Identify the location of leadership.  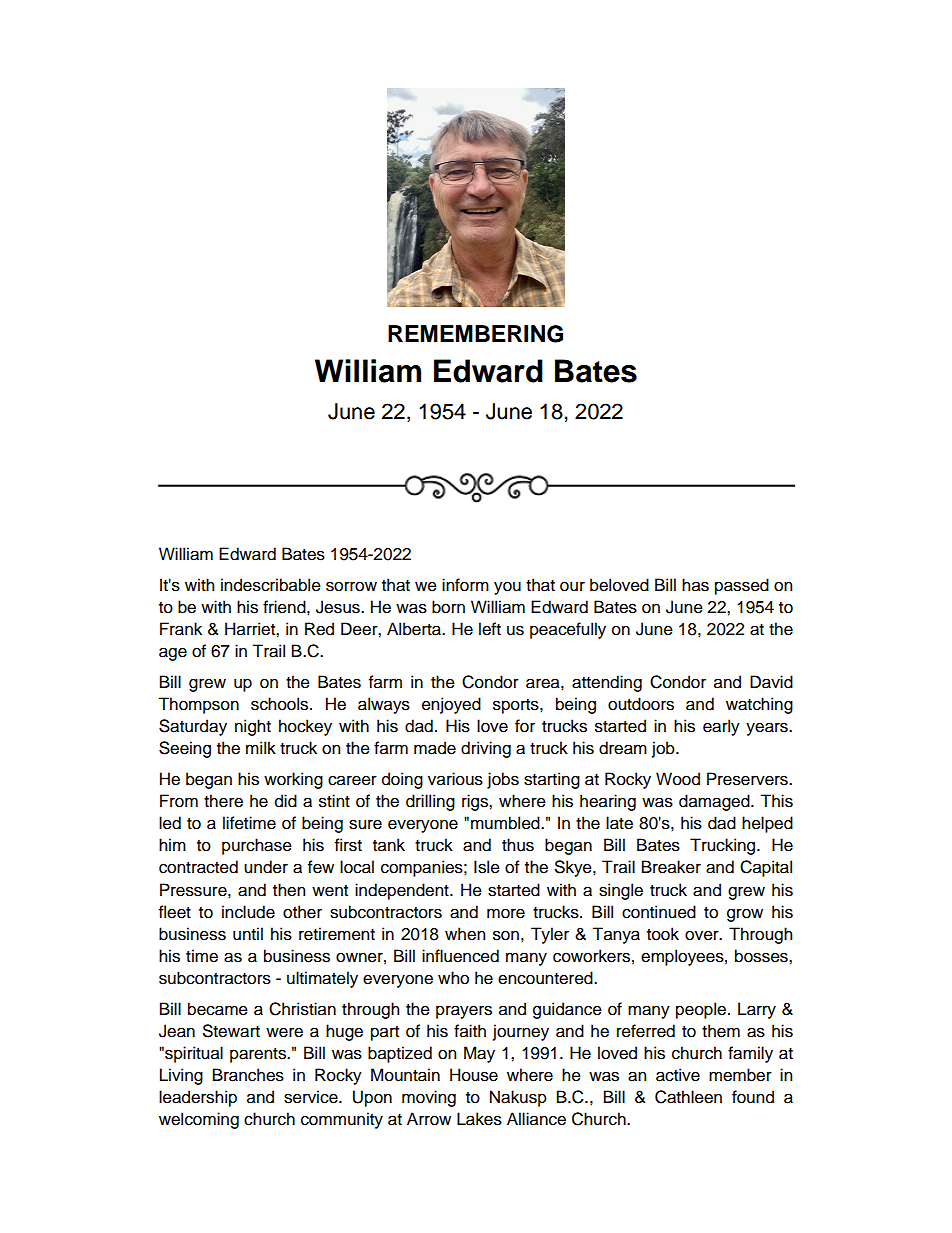
(198, 1098).
